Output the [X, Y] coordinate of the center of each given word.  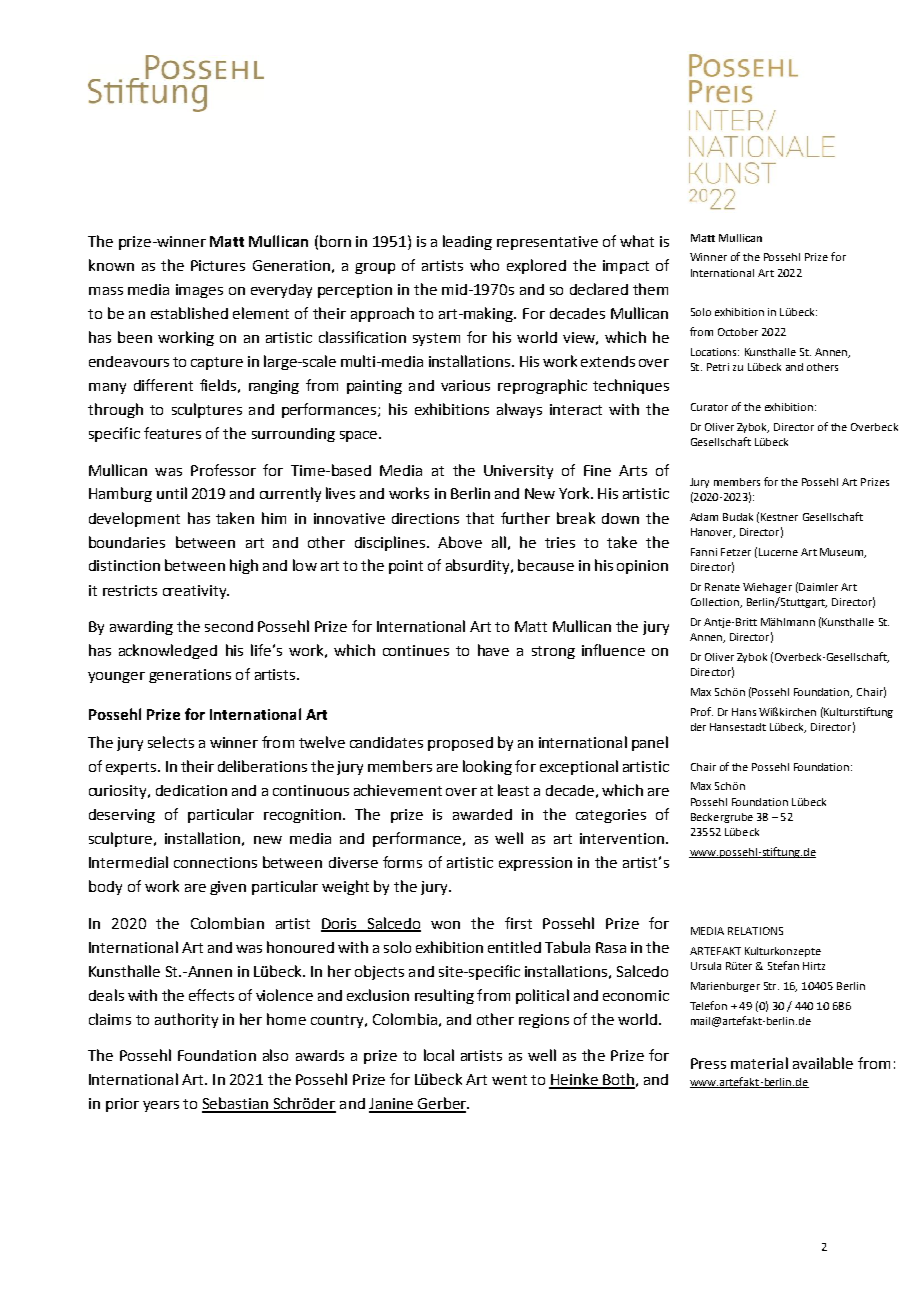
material [759, 1063]
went [509, 1080]
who [484, 265]
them [650, 289]
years [161, 1106]
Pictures [218, 265]
